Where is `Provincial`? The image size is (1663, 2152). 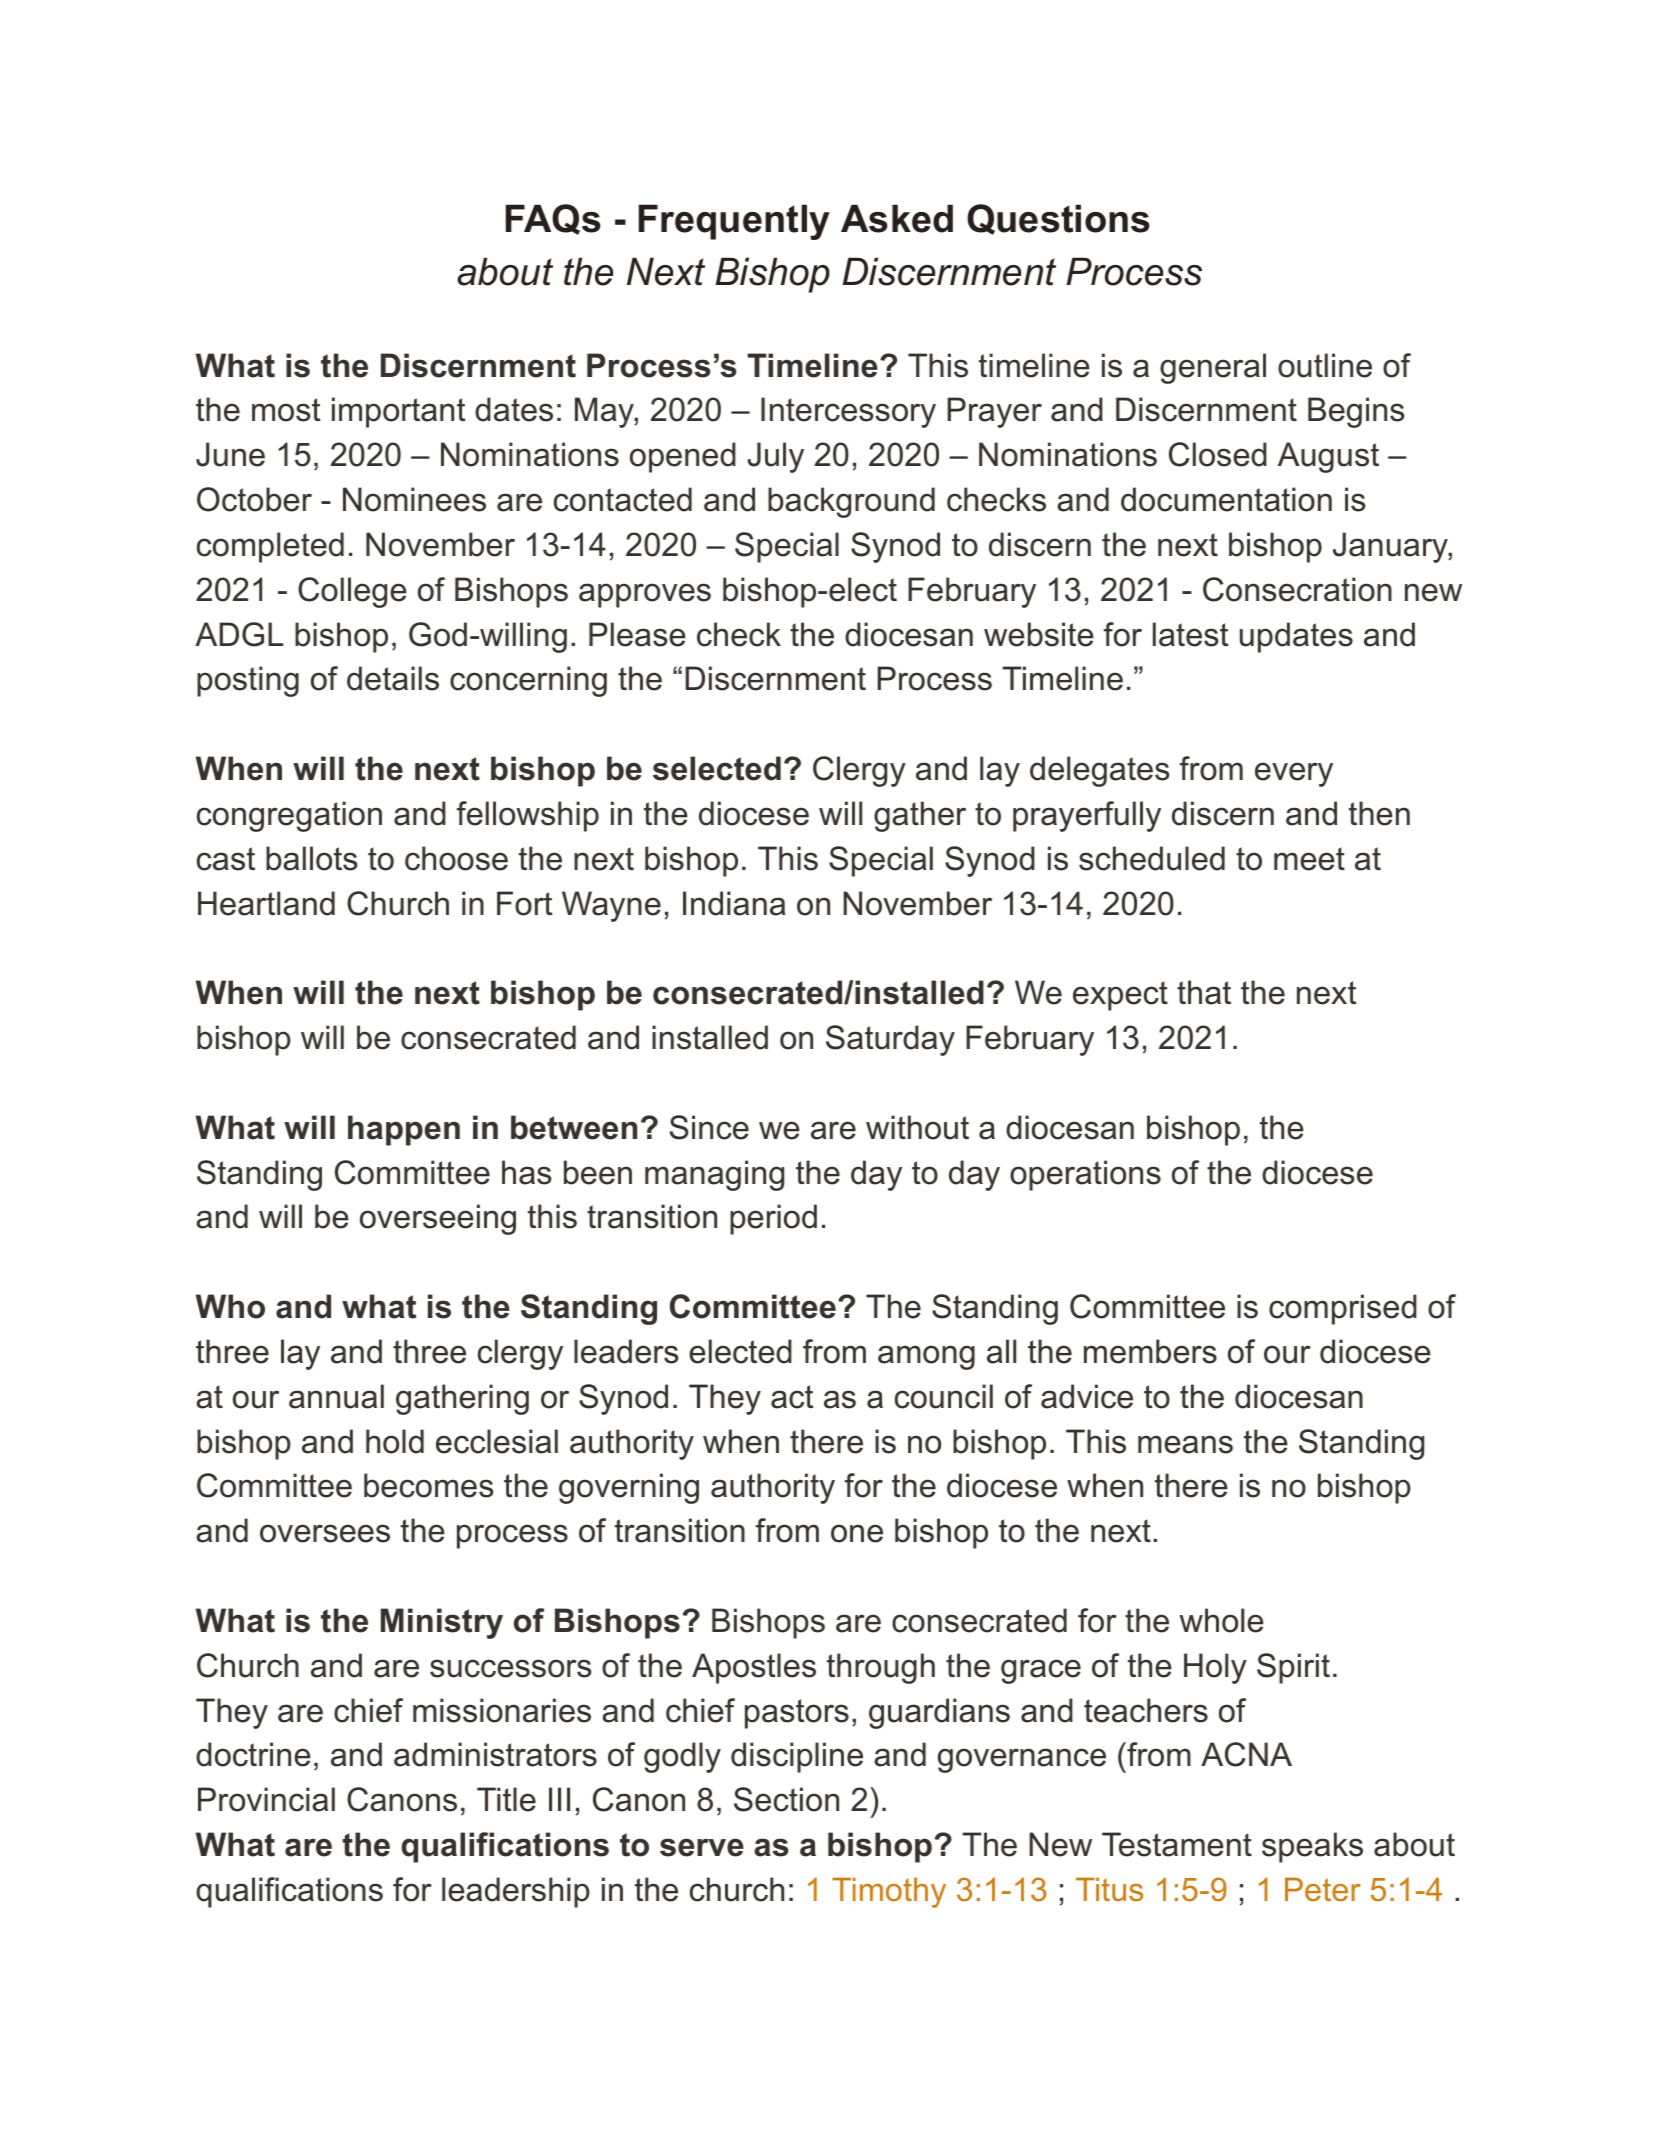
Provincial is located at coordinates (266, 1799).
